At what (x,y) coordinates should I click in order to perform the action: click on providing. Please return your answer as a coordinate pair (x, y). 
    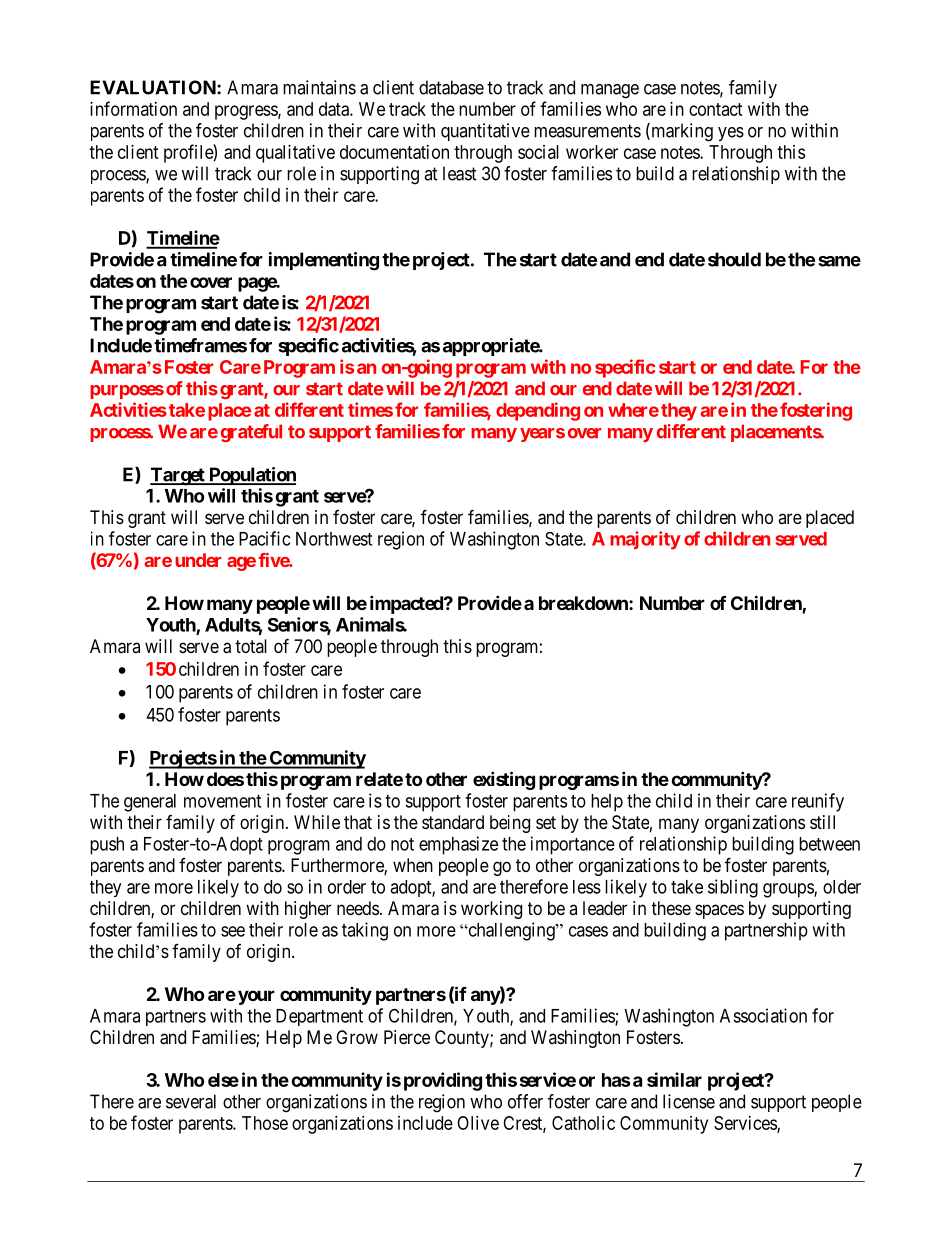
    Looking at the image, I should click on (443, 1081).
